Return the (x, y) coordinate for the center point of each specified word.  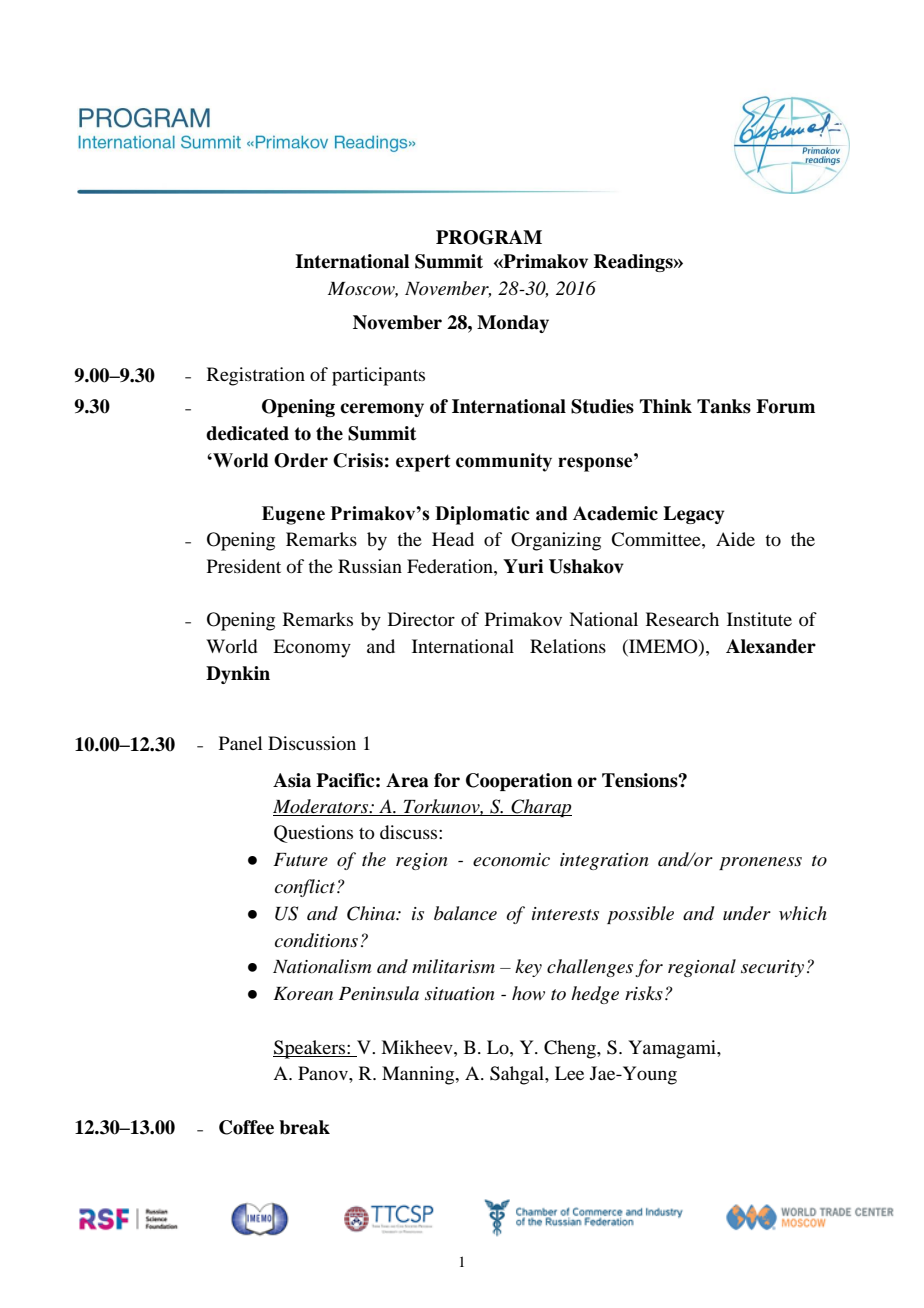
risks (644, 993)
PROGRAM (489, 237)
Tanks (724, 406)
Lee (569, 1073)
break (304, 1127)
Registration (256, 376)
